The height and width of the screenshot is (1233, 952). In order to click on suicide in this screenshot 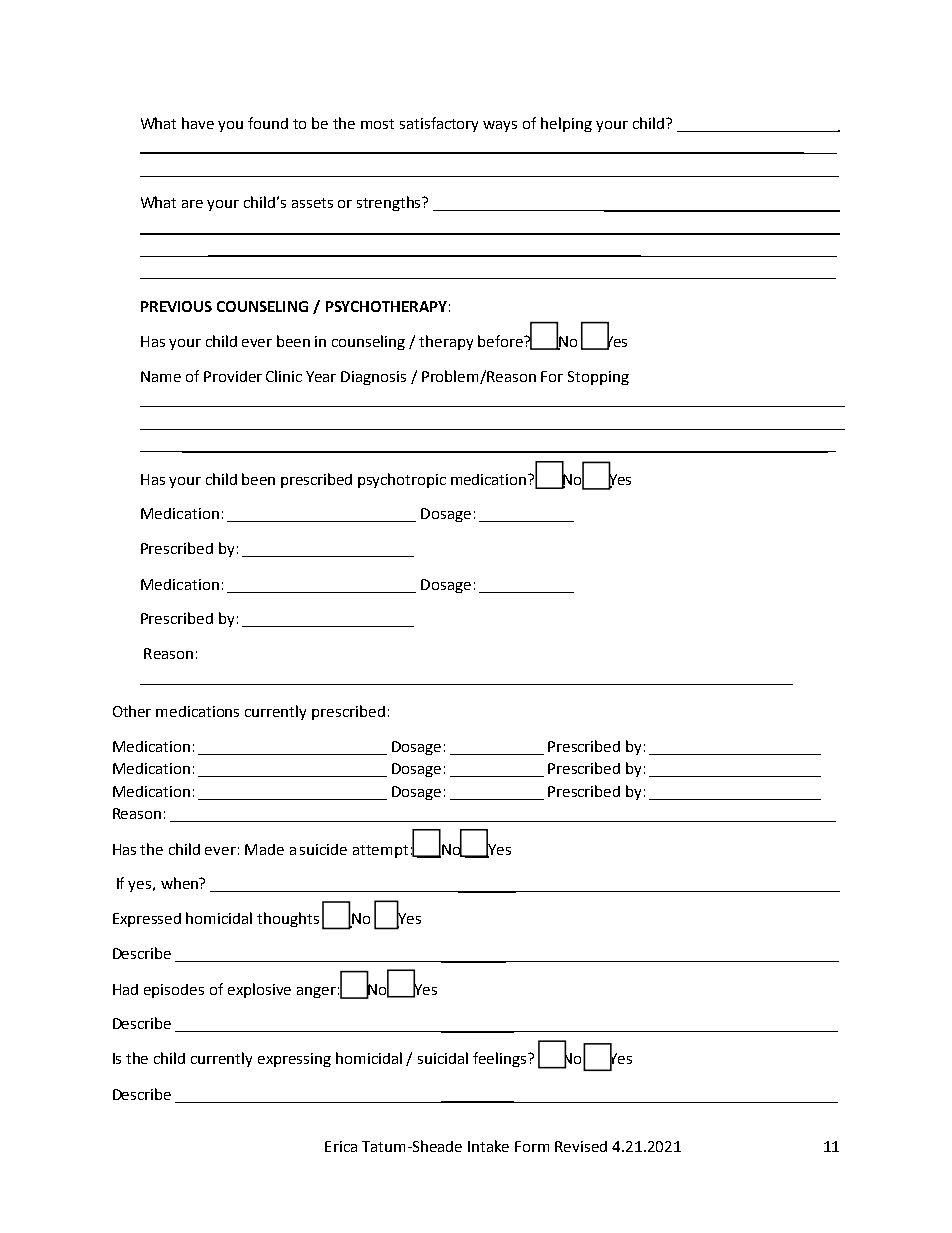, I will do `click(323, 849)`.
